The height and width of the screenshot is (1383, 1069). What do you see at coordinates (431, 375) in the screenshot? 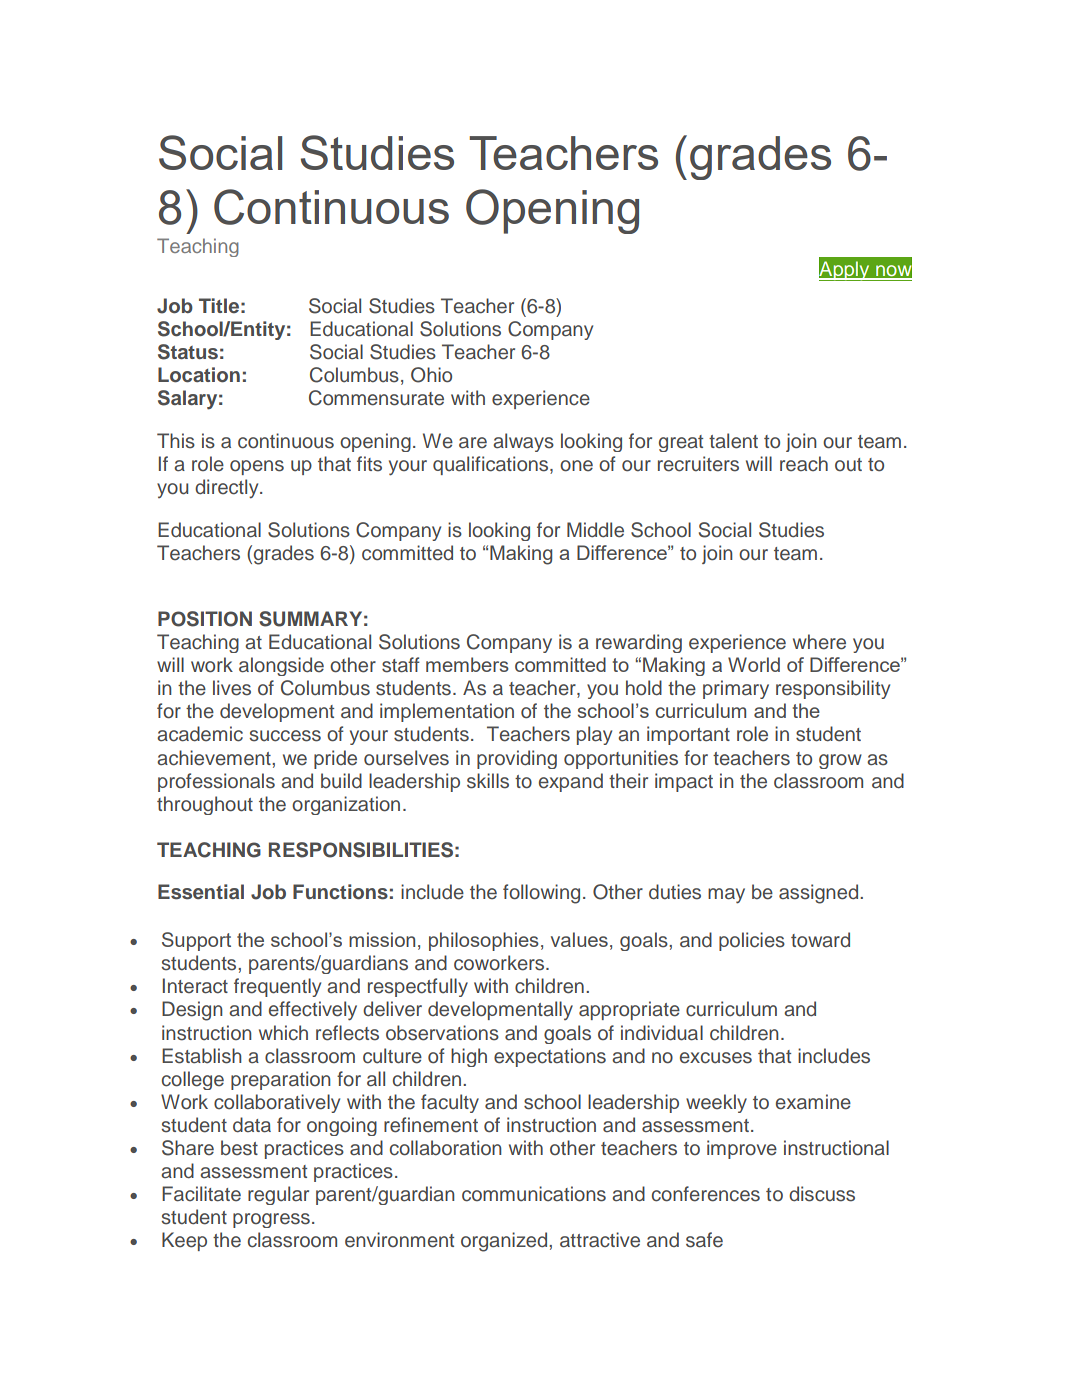
I see `Ohio` at bounding box center [431, 375].
